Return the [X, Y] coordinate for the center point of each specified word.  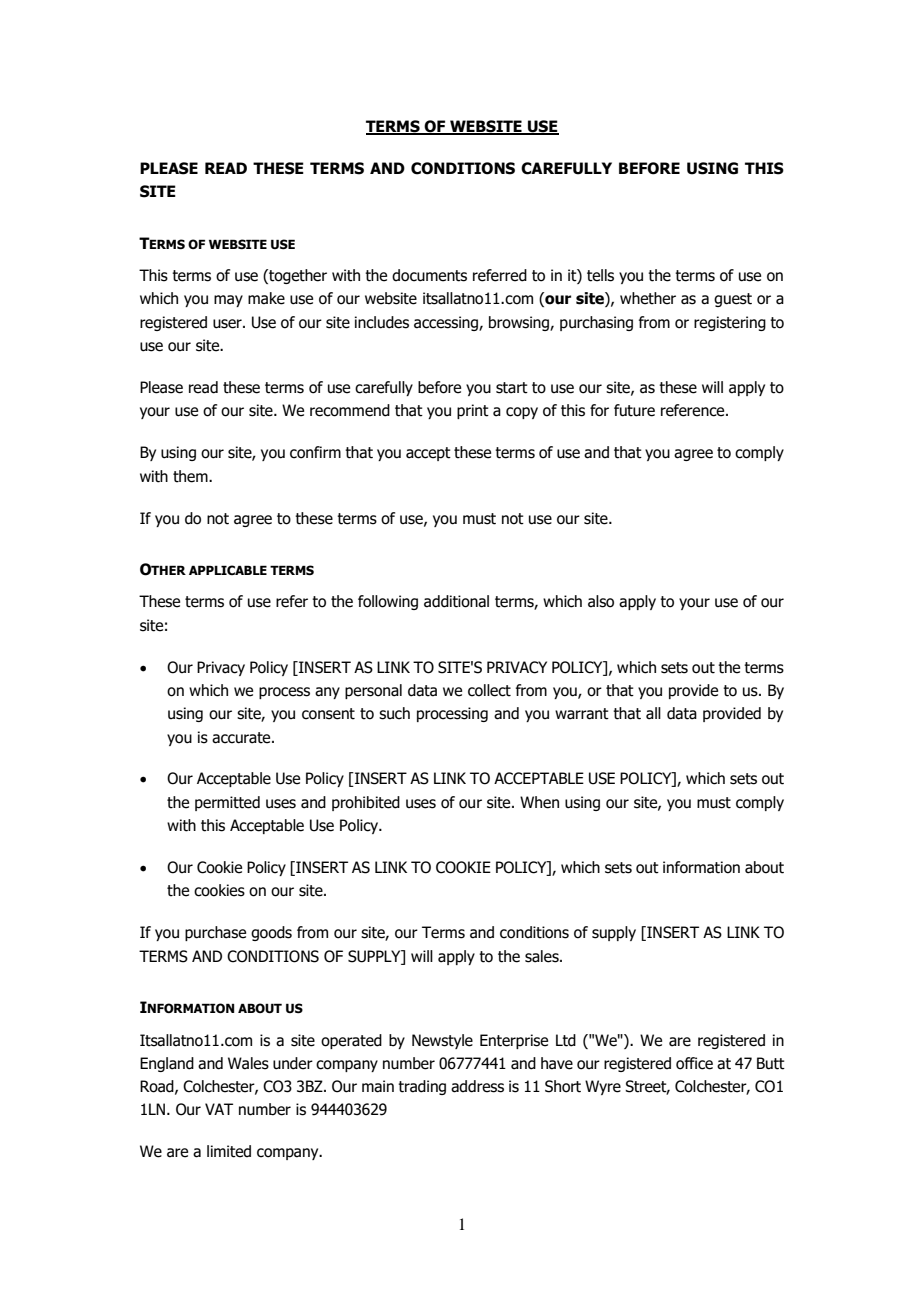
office [694, 1063]
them [191, 476]
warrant [582, 714]
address [477, 1086]
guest [733, 300]
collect [489, 690]
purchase [215, 933]
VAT [219, 1109]
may [228, 301]
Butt [771, 1063]
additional [456, 601]
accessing [447, 323]
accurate [242, 738]
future [634, 410]
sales [543, 956]
